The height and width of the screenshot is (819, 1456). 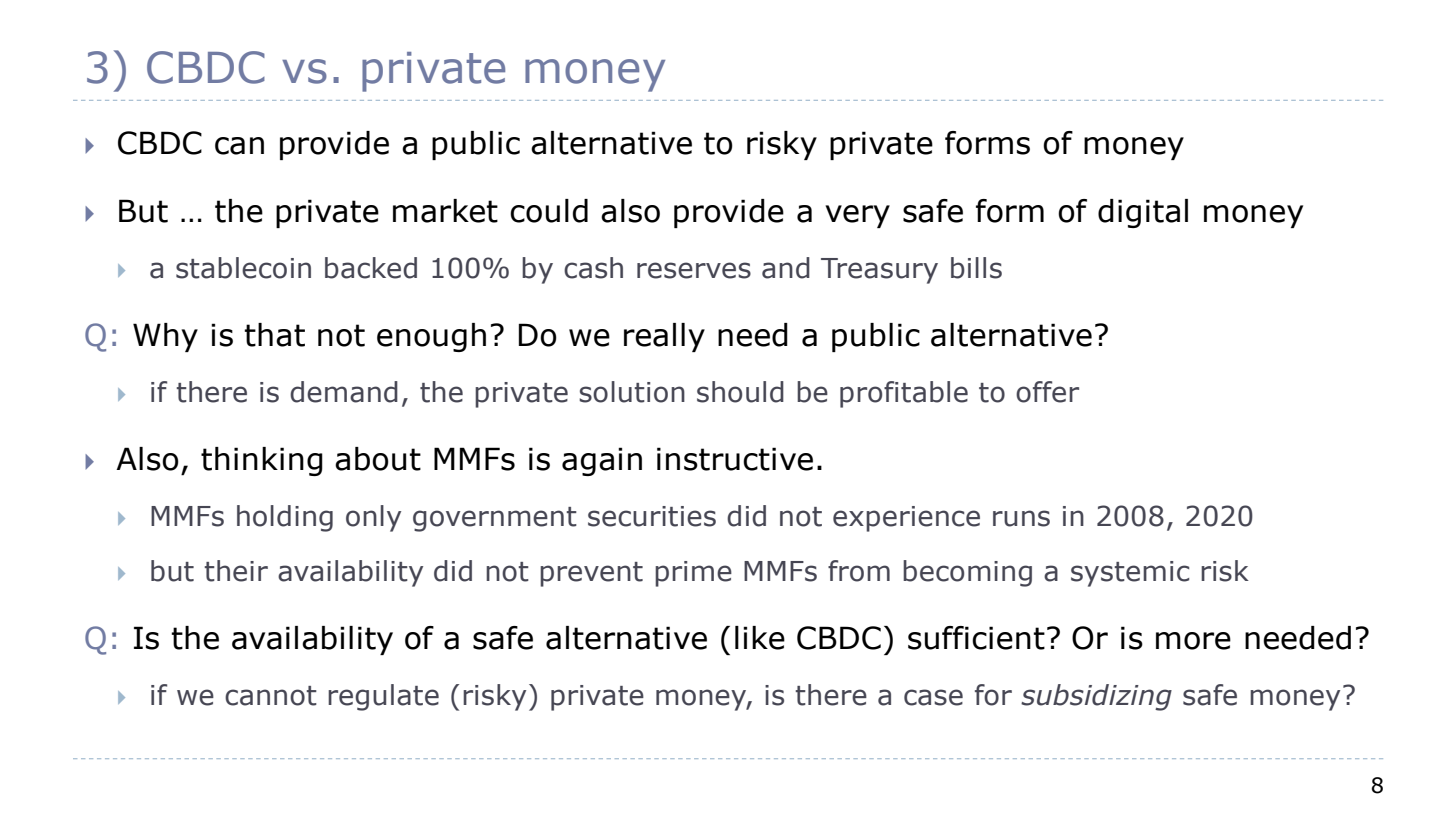 I want to click on market, so click(x=445, y=211).
